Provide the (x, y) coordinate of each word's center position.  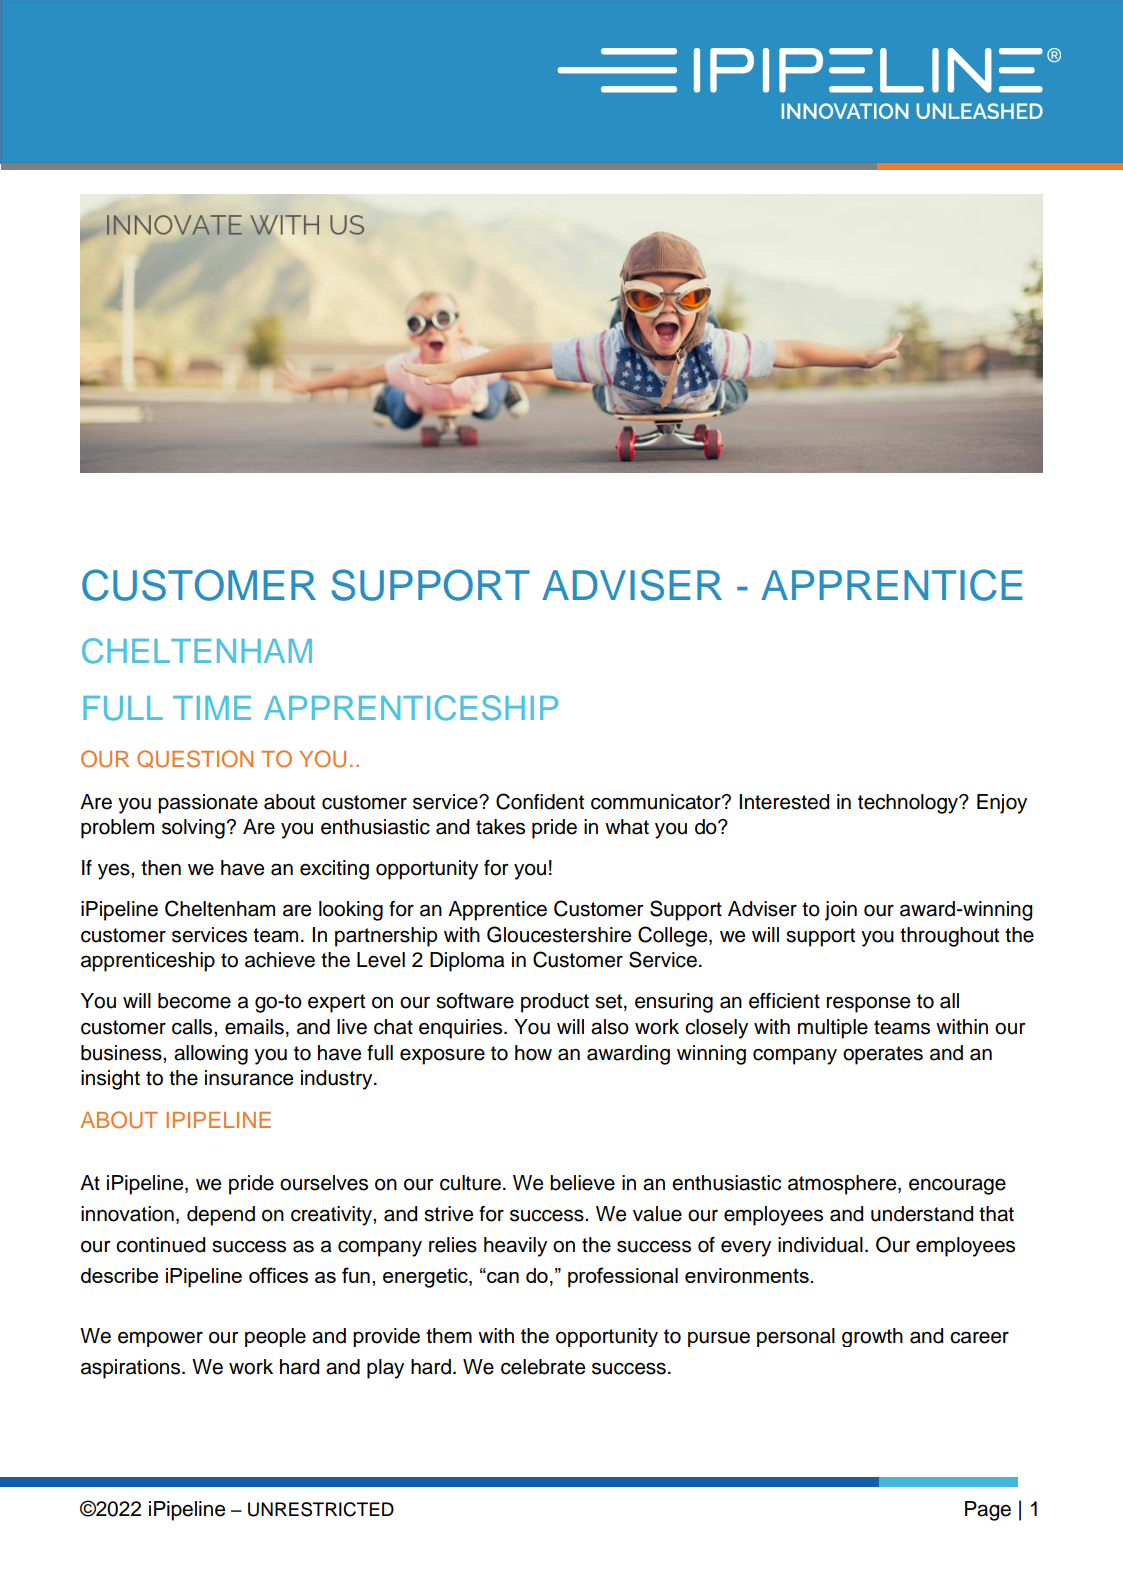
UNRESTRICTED (321, 1509)
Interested (784, 802)
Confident (540, 801)
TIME (212, 708)
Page (988, 1511)
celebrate (543, 1367)
